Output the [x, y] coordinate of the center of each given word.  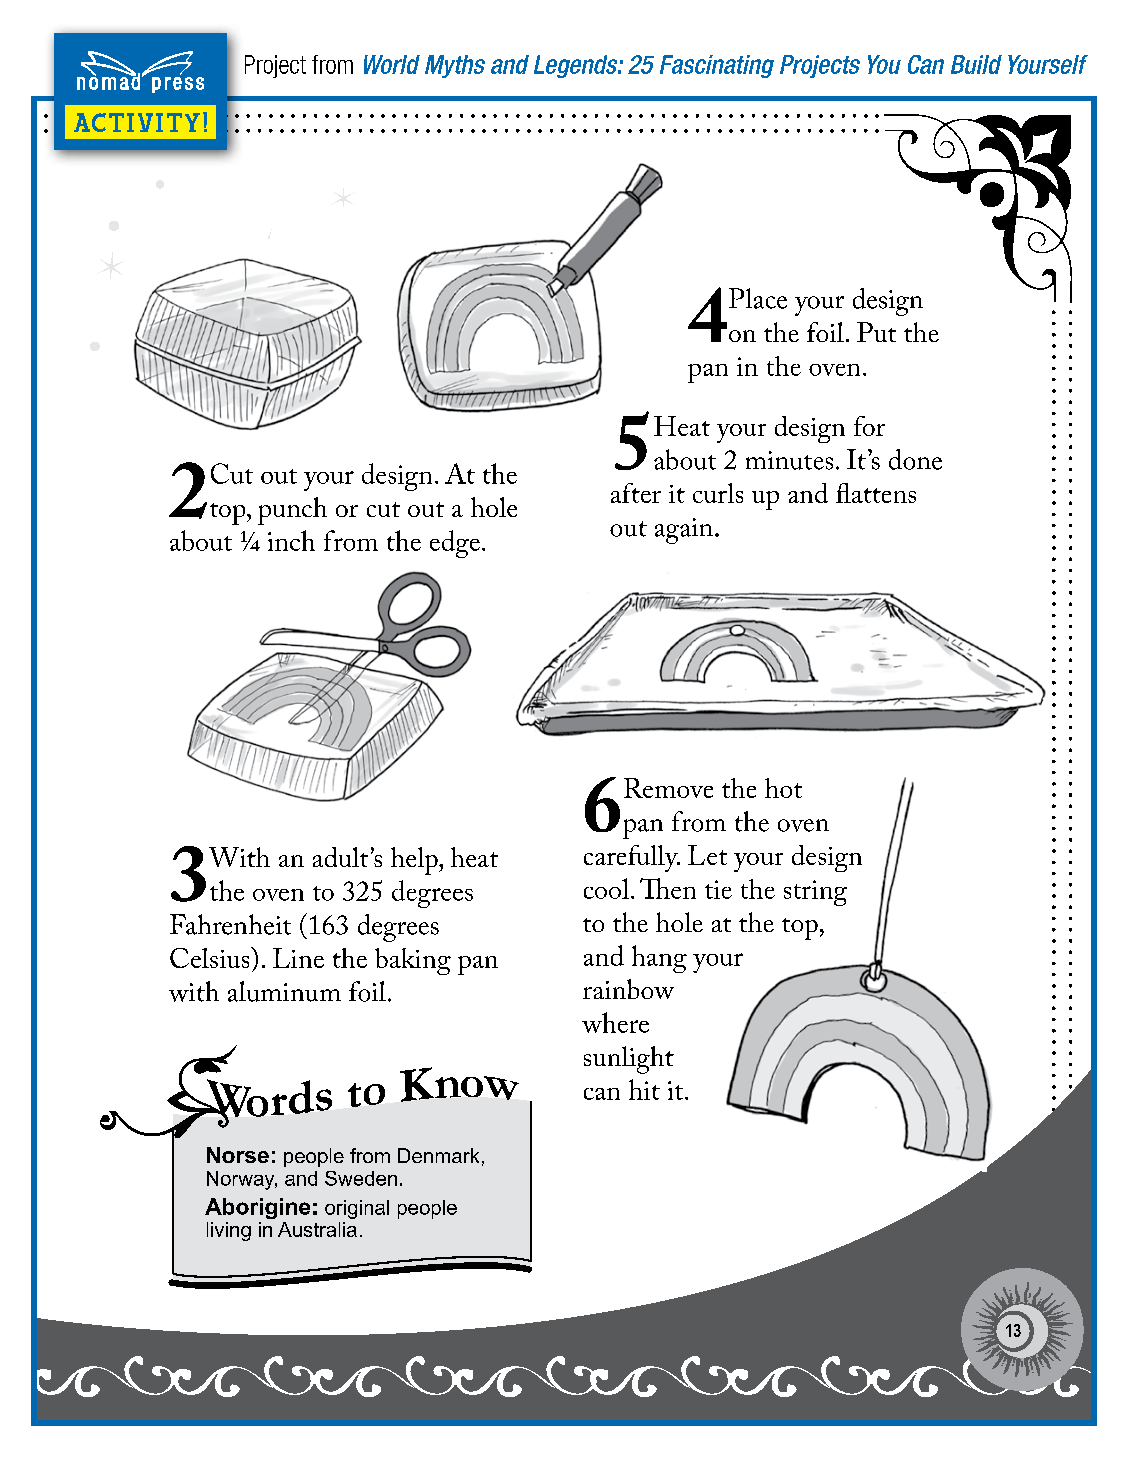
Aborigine [257, 1208]
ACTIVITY [137, 122]
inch [291, 540]
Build [976, 64]
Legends [577, 66]
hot [783, 788]
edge [455, 544]
